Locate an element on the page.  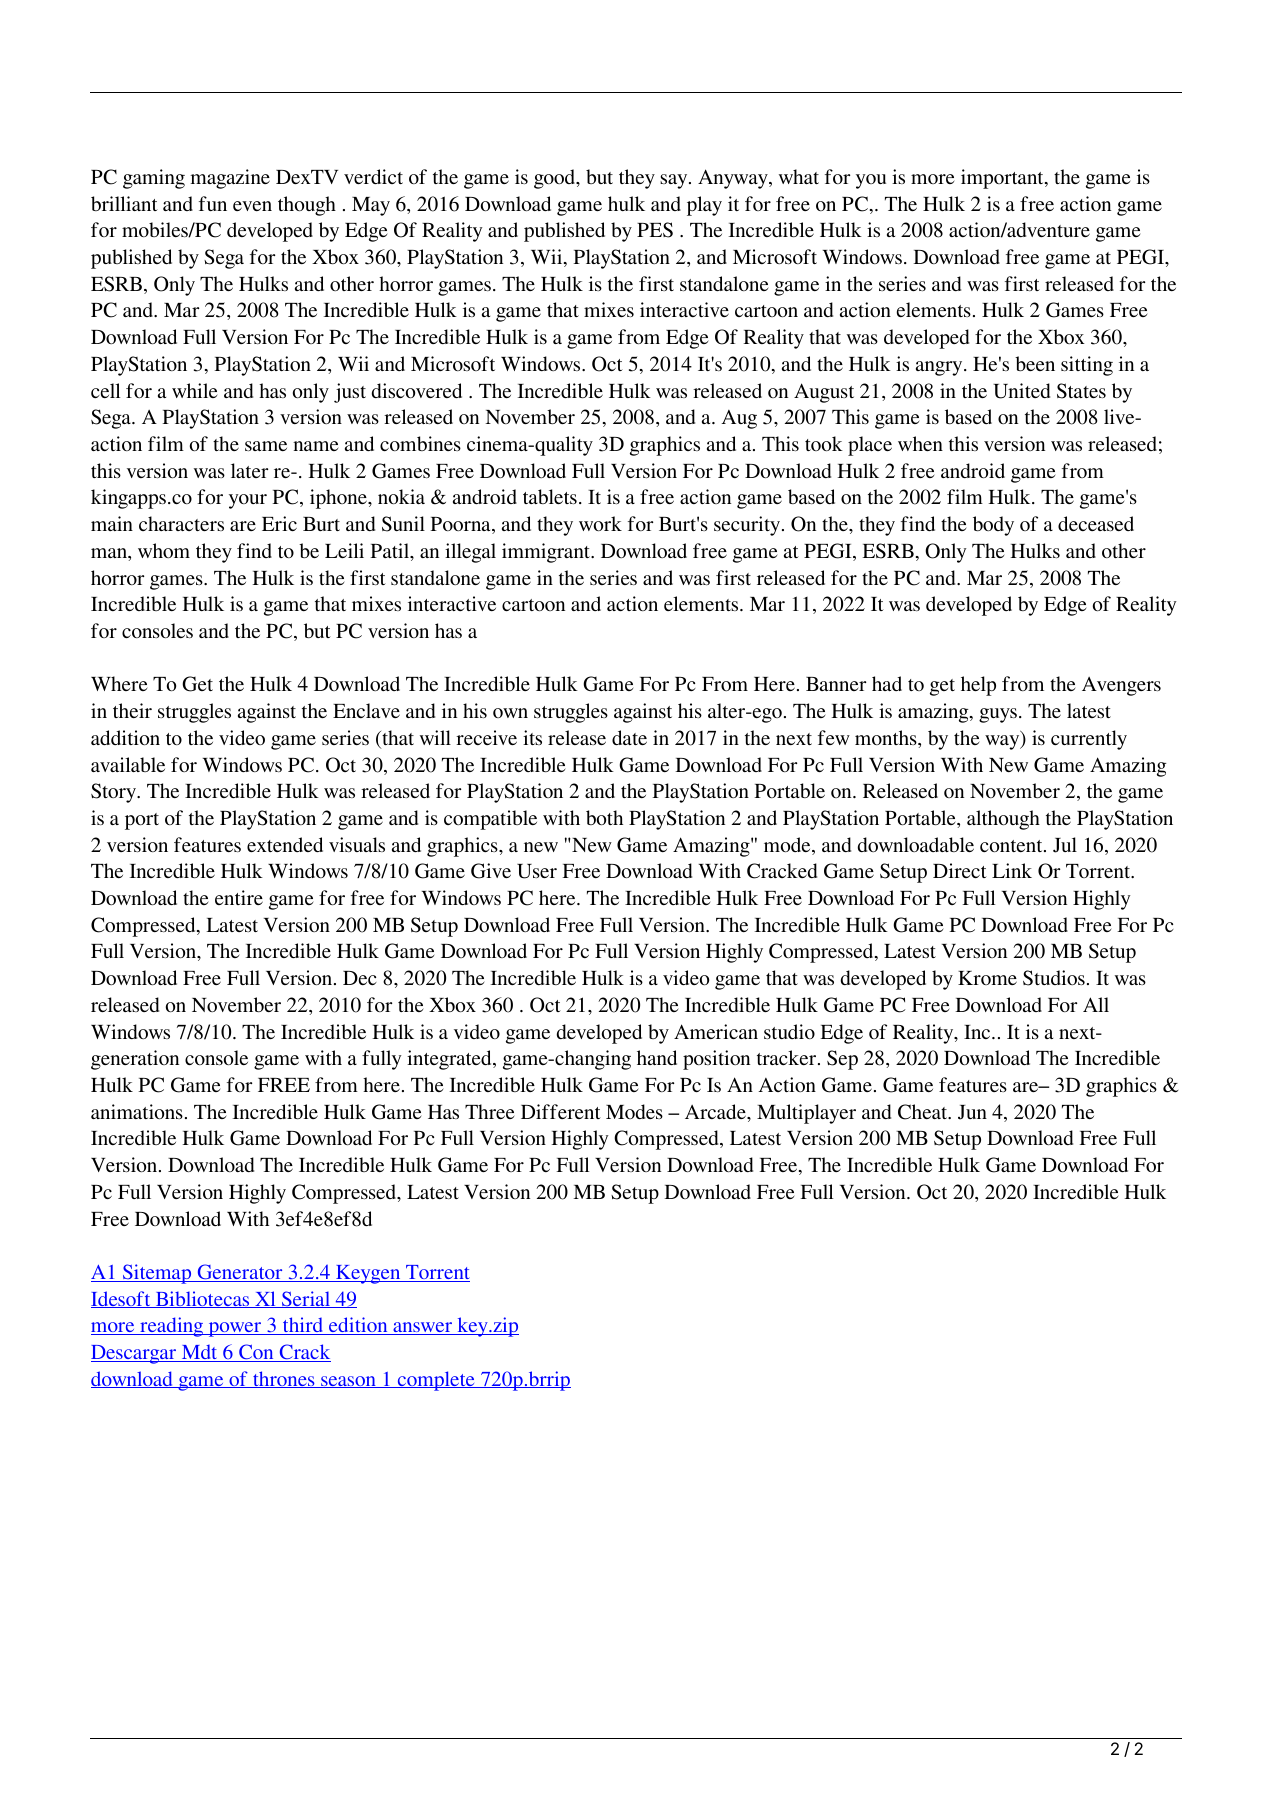
Jun is located at coordinates (972, 1112).
